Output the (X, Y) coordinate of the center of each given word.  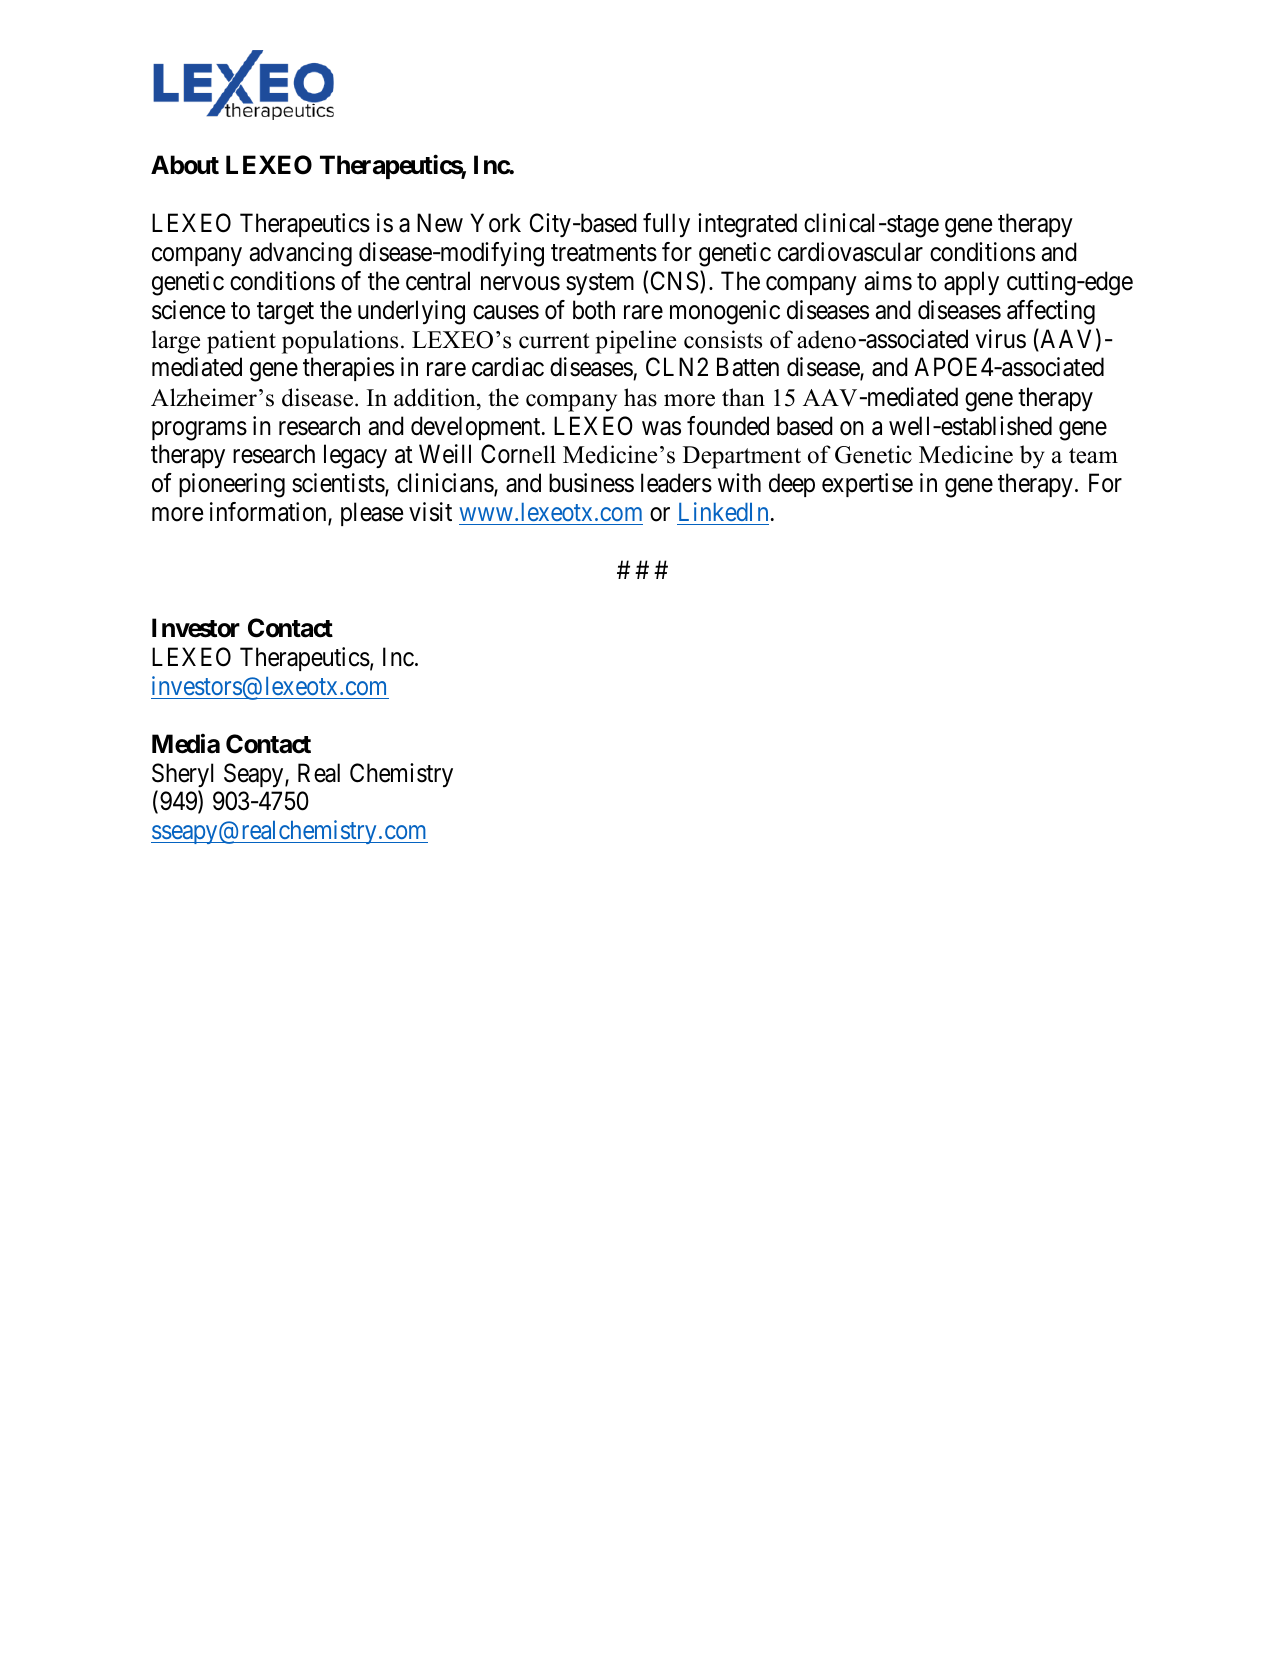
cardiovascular (850, 252)
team (1093, 456)
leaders (676, 483)
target (285, 313)
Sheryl (182, 775)
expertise (867, 485)
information (269, 513)
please (372, 514)
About (185, 165)
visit (430, 512)
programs (199, 431)
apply (971, 283)
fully (666, 225)
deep (792, 485)
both (594, 310)
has (640, 397)
